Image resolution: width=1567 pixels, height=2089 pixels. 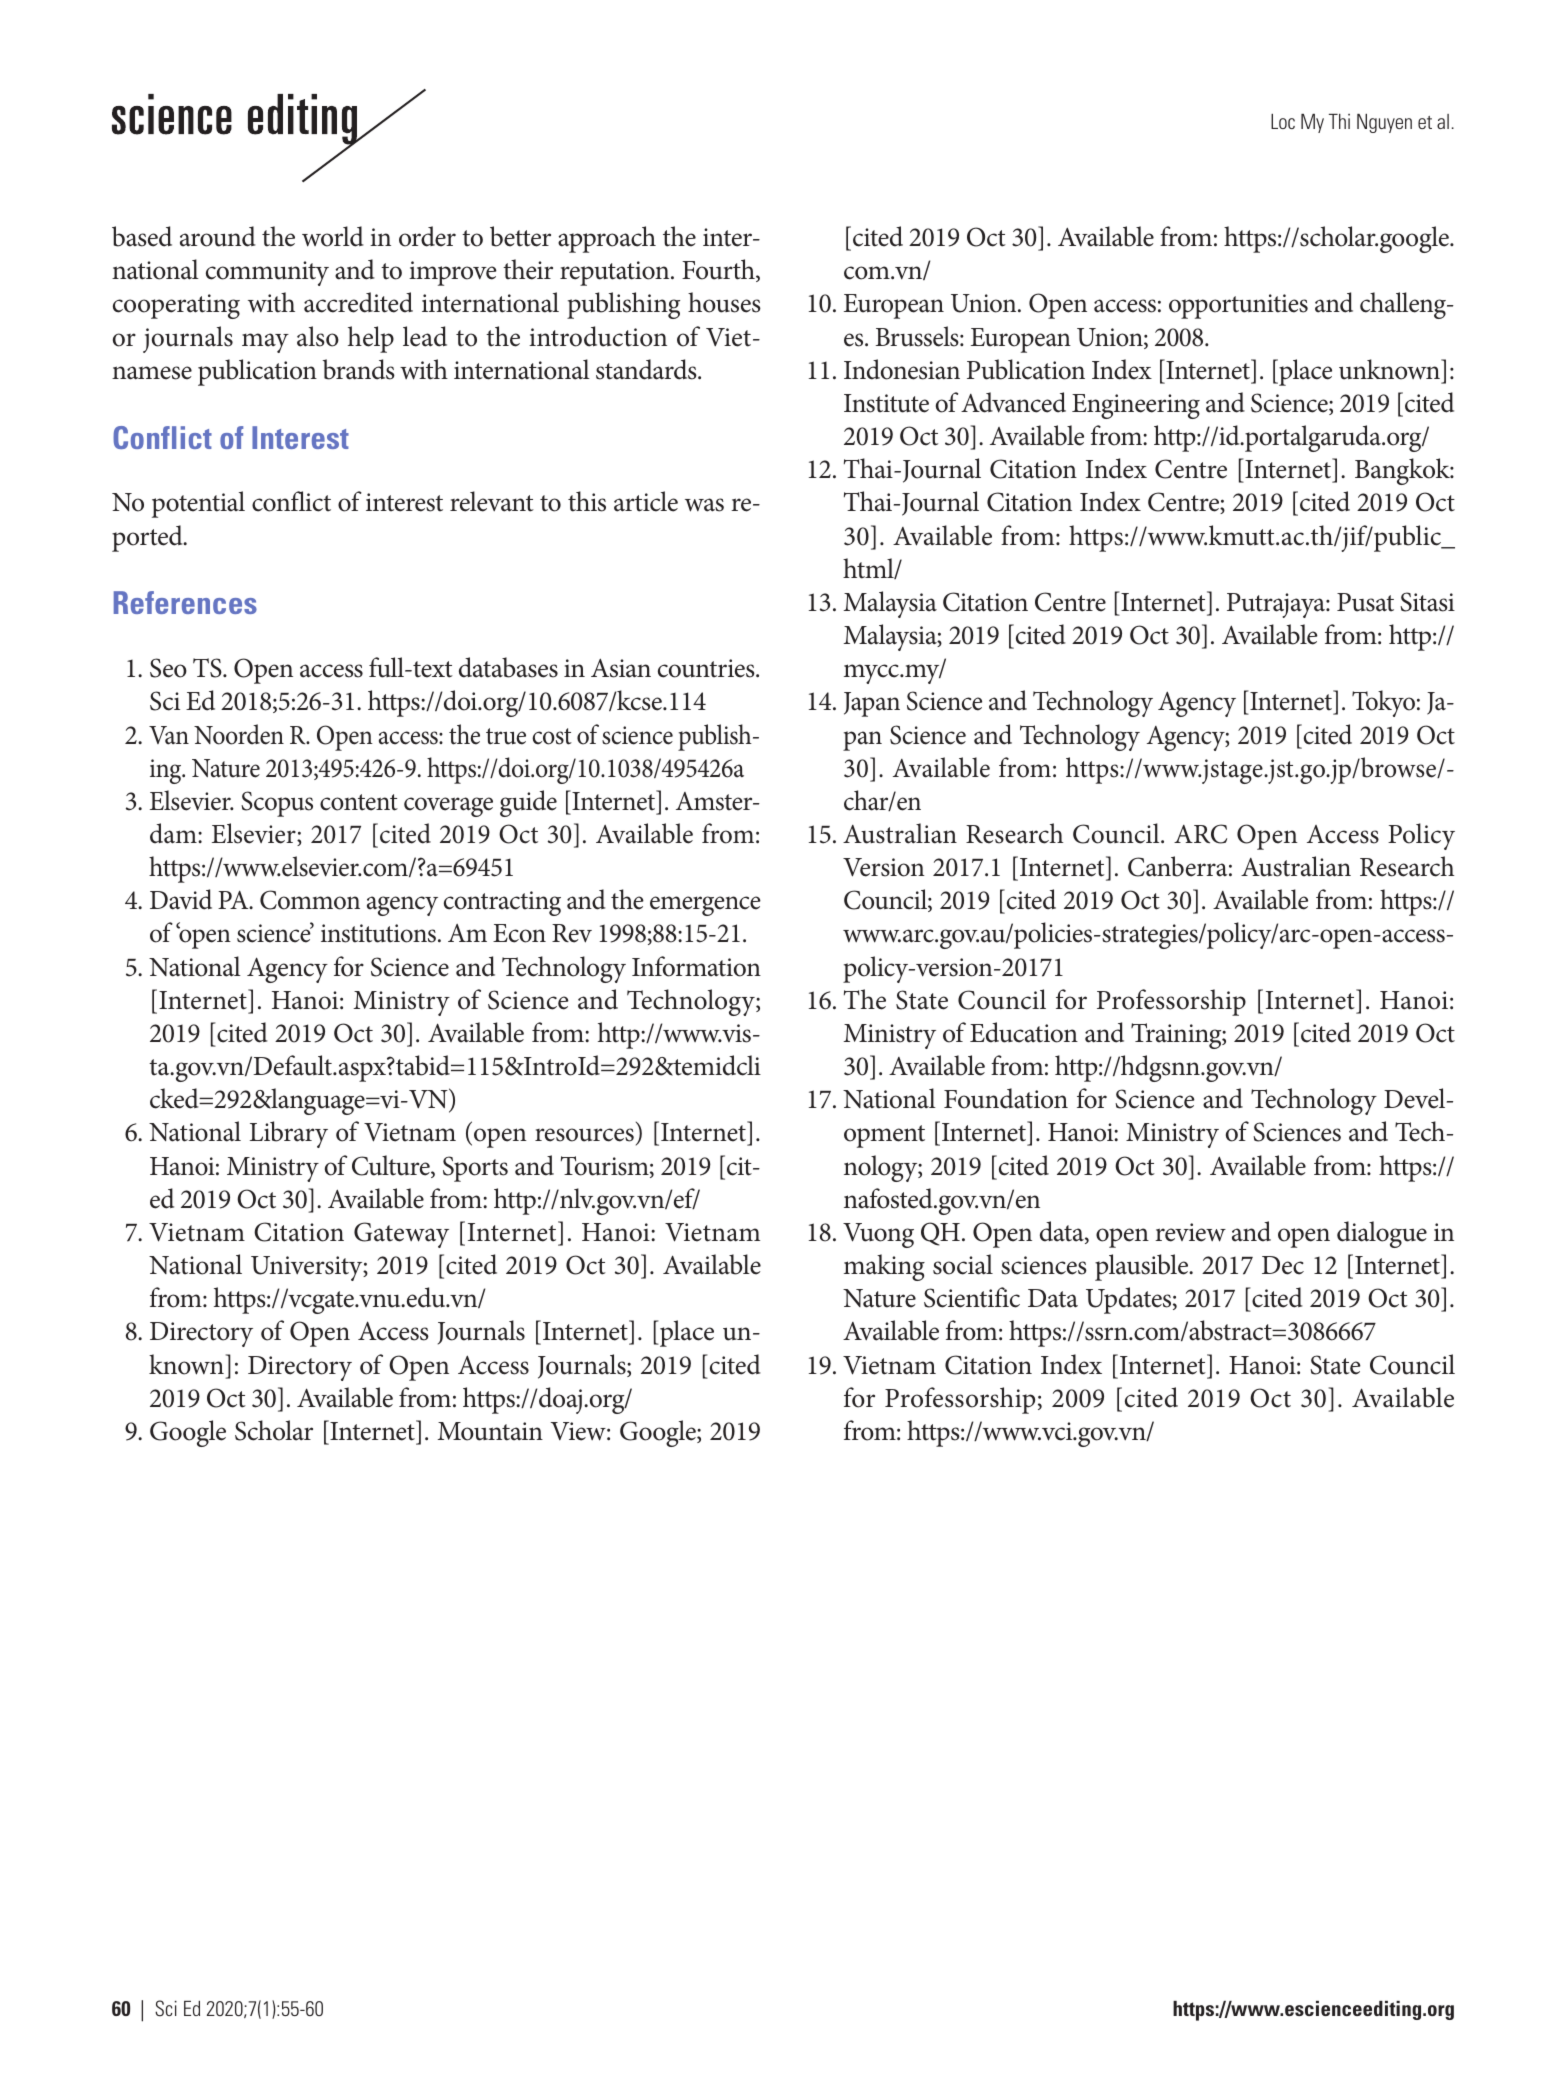 What do you see at coordinates (1283, 121) in the image?
I see `Loc` at bounding box center [1283, 121].
